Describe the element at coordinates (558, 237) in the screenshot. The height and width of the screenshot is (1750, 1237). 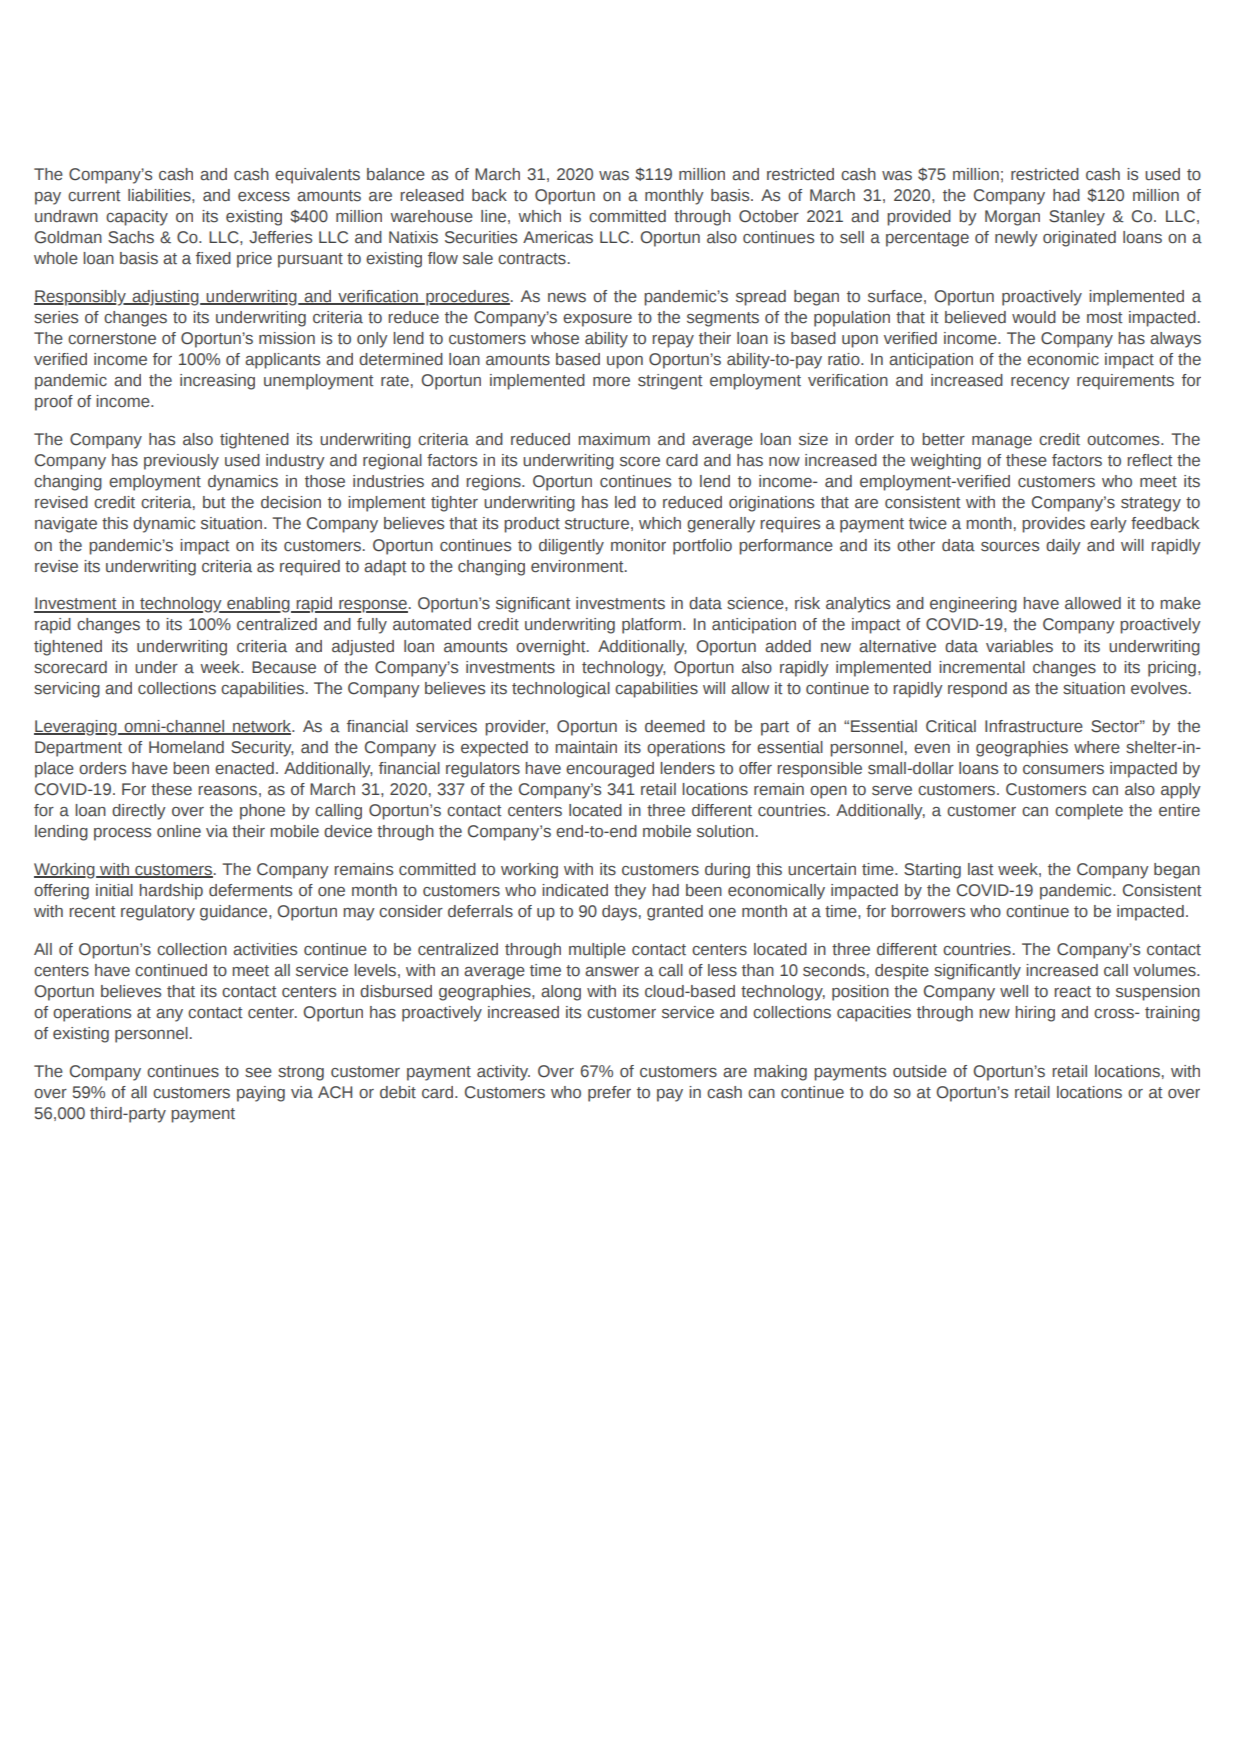
I see `Americas` at that location.
